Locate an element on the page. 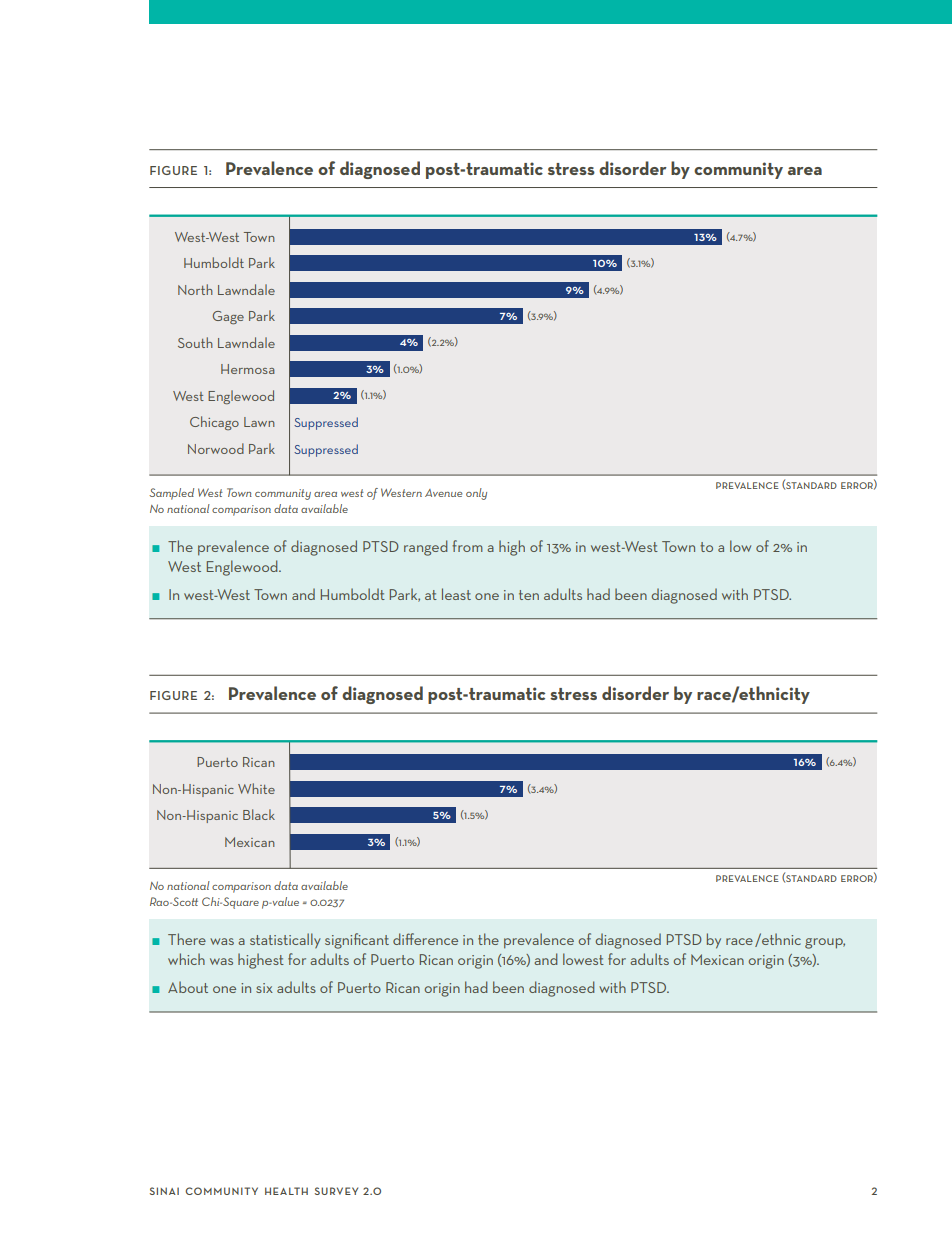 The image size is (952, 1233). ten is located at coordinates (529, 595).
